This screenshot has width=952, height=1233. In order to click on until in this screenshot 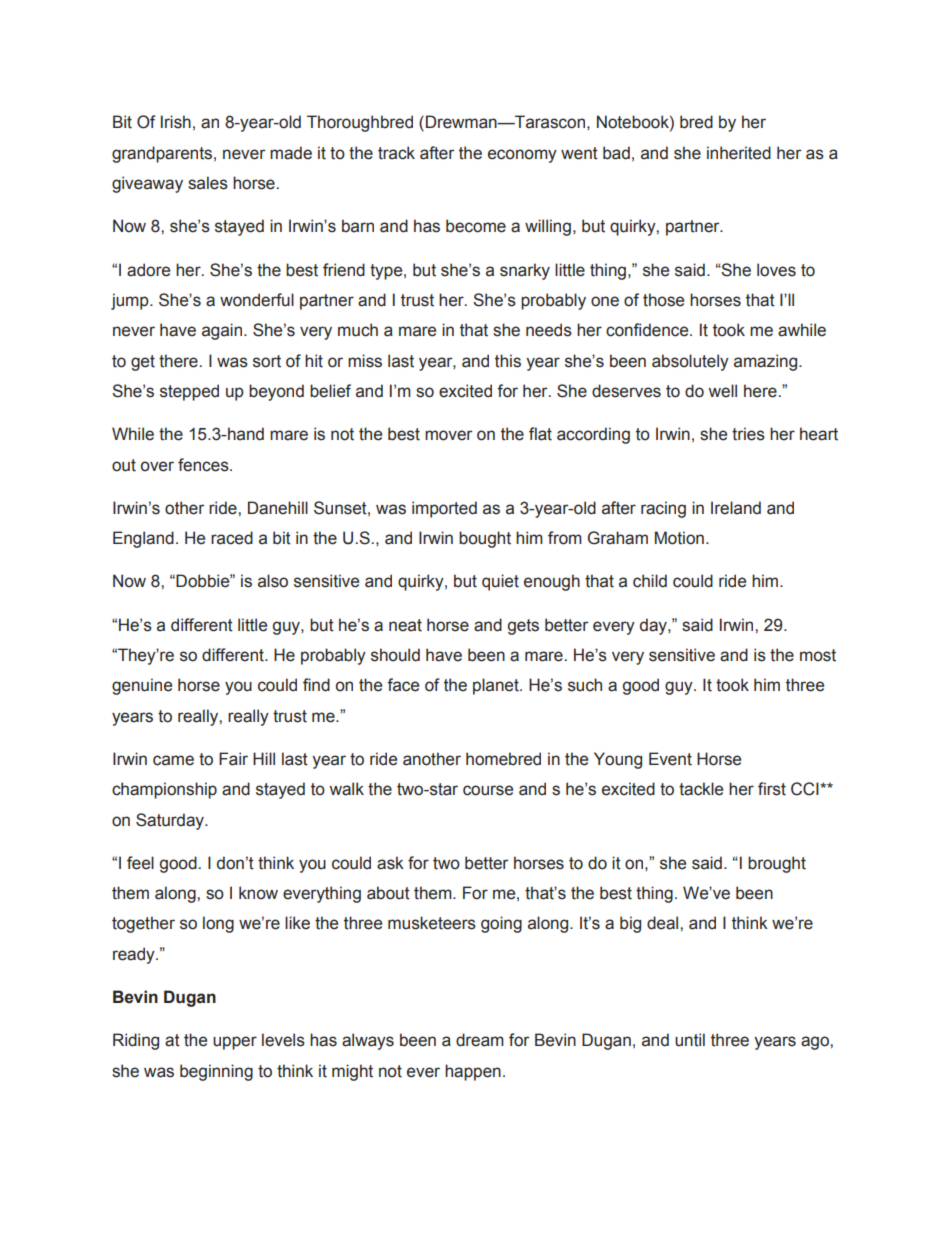, I will do `click(690, 1040)`.
